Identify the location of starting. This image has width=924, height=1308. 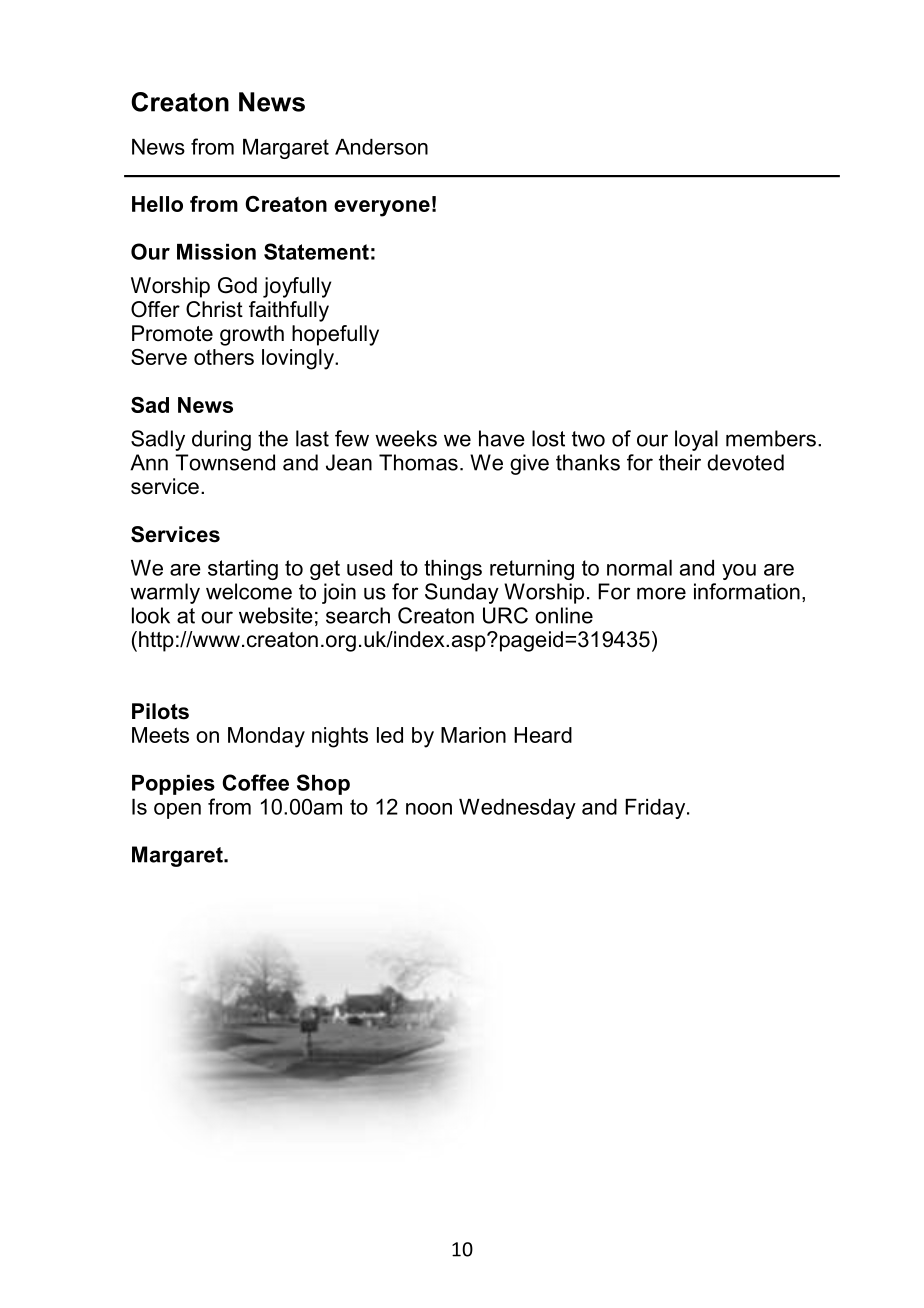
(243, 570).
